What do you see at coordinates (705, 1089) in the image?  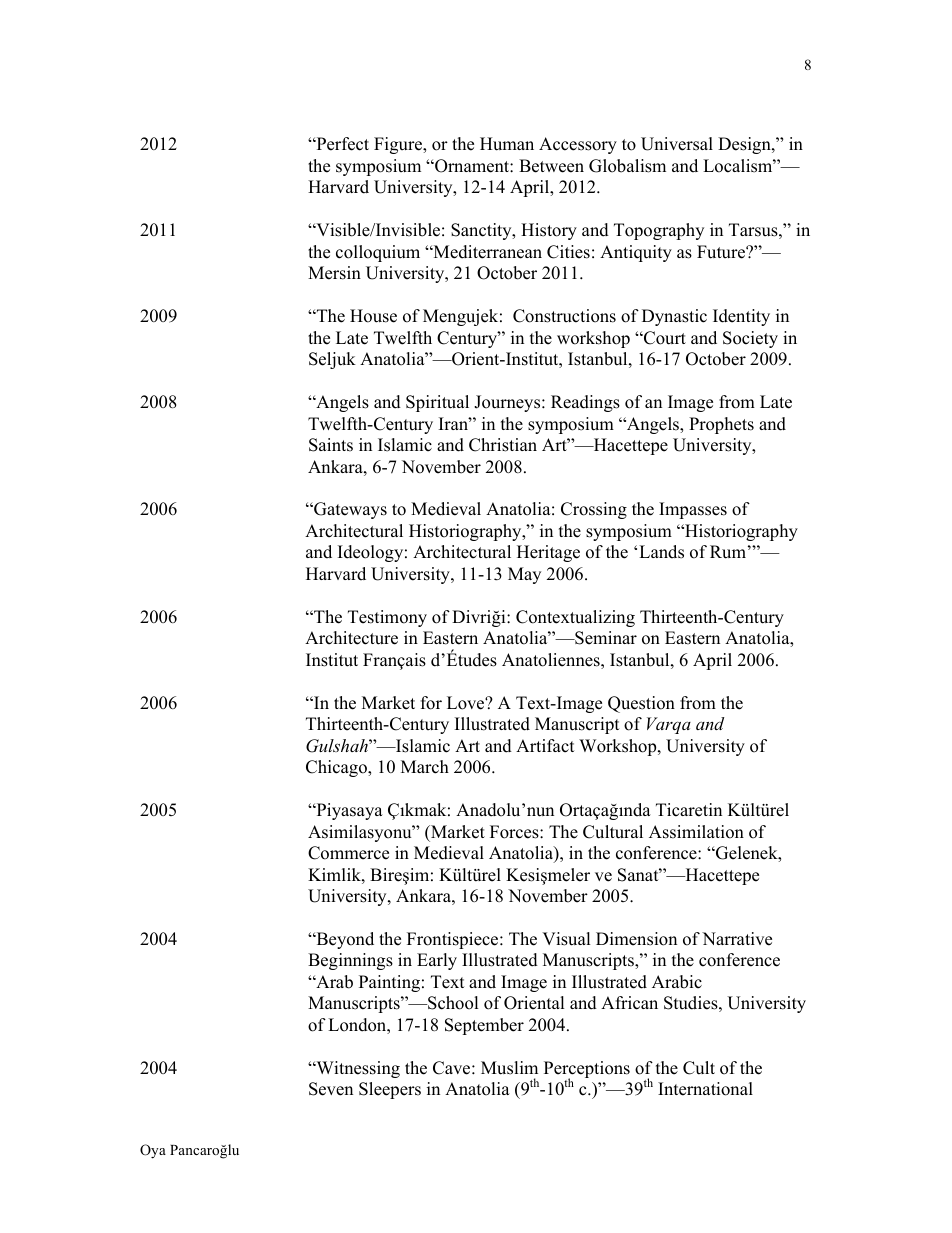 I see `International` at bounding box center [705, 1089].
